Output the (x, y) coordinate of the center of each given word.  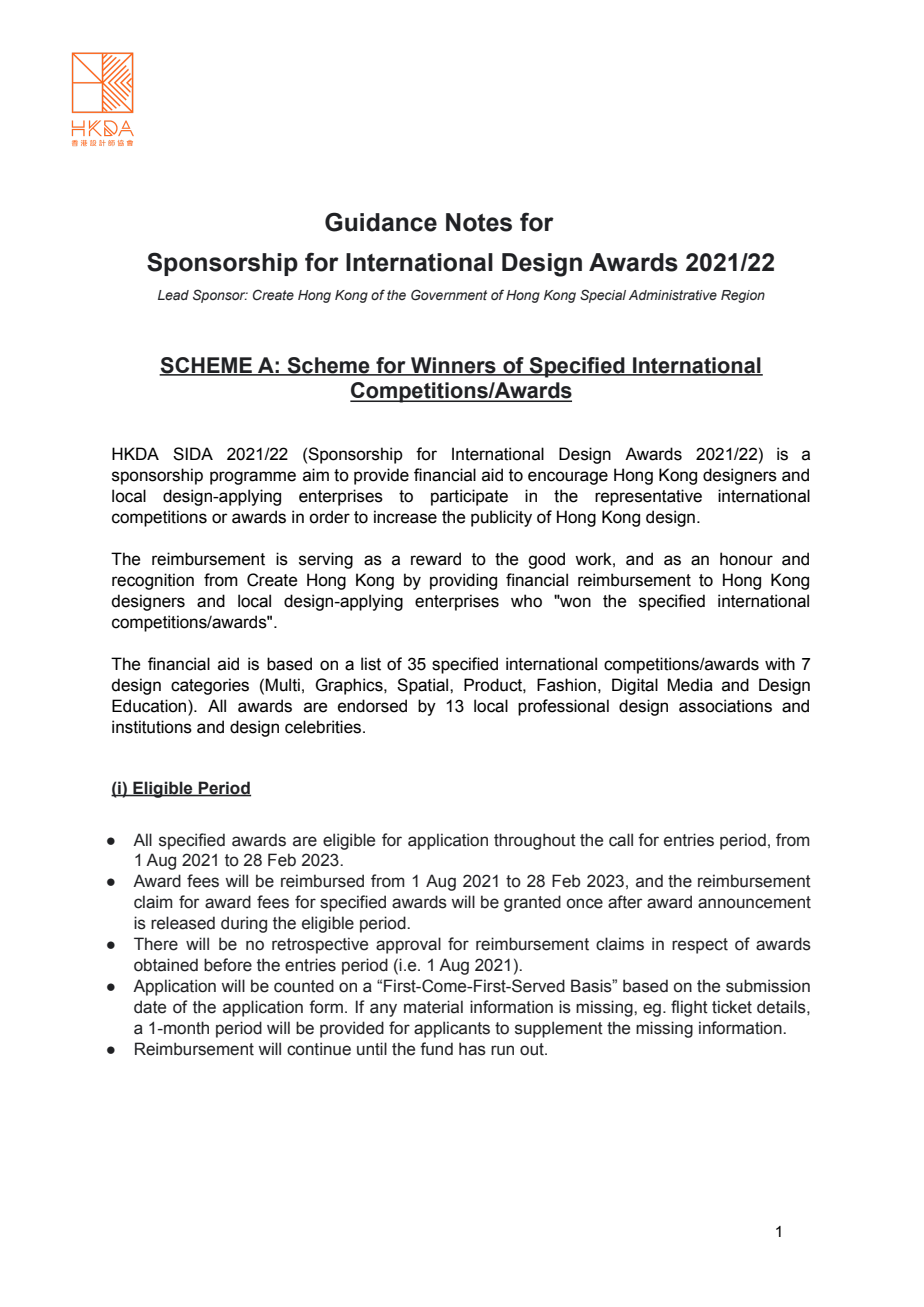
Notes (479, 222)
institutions (152, 727)
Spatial (424, 686)
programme (253, 478)
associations (725, 706)
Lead (173, 295)
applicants (452, 1029)
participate (469, 497)
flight (689, 1008)
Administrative (673, 295)
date (150, 1007)
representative (648, 497)
